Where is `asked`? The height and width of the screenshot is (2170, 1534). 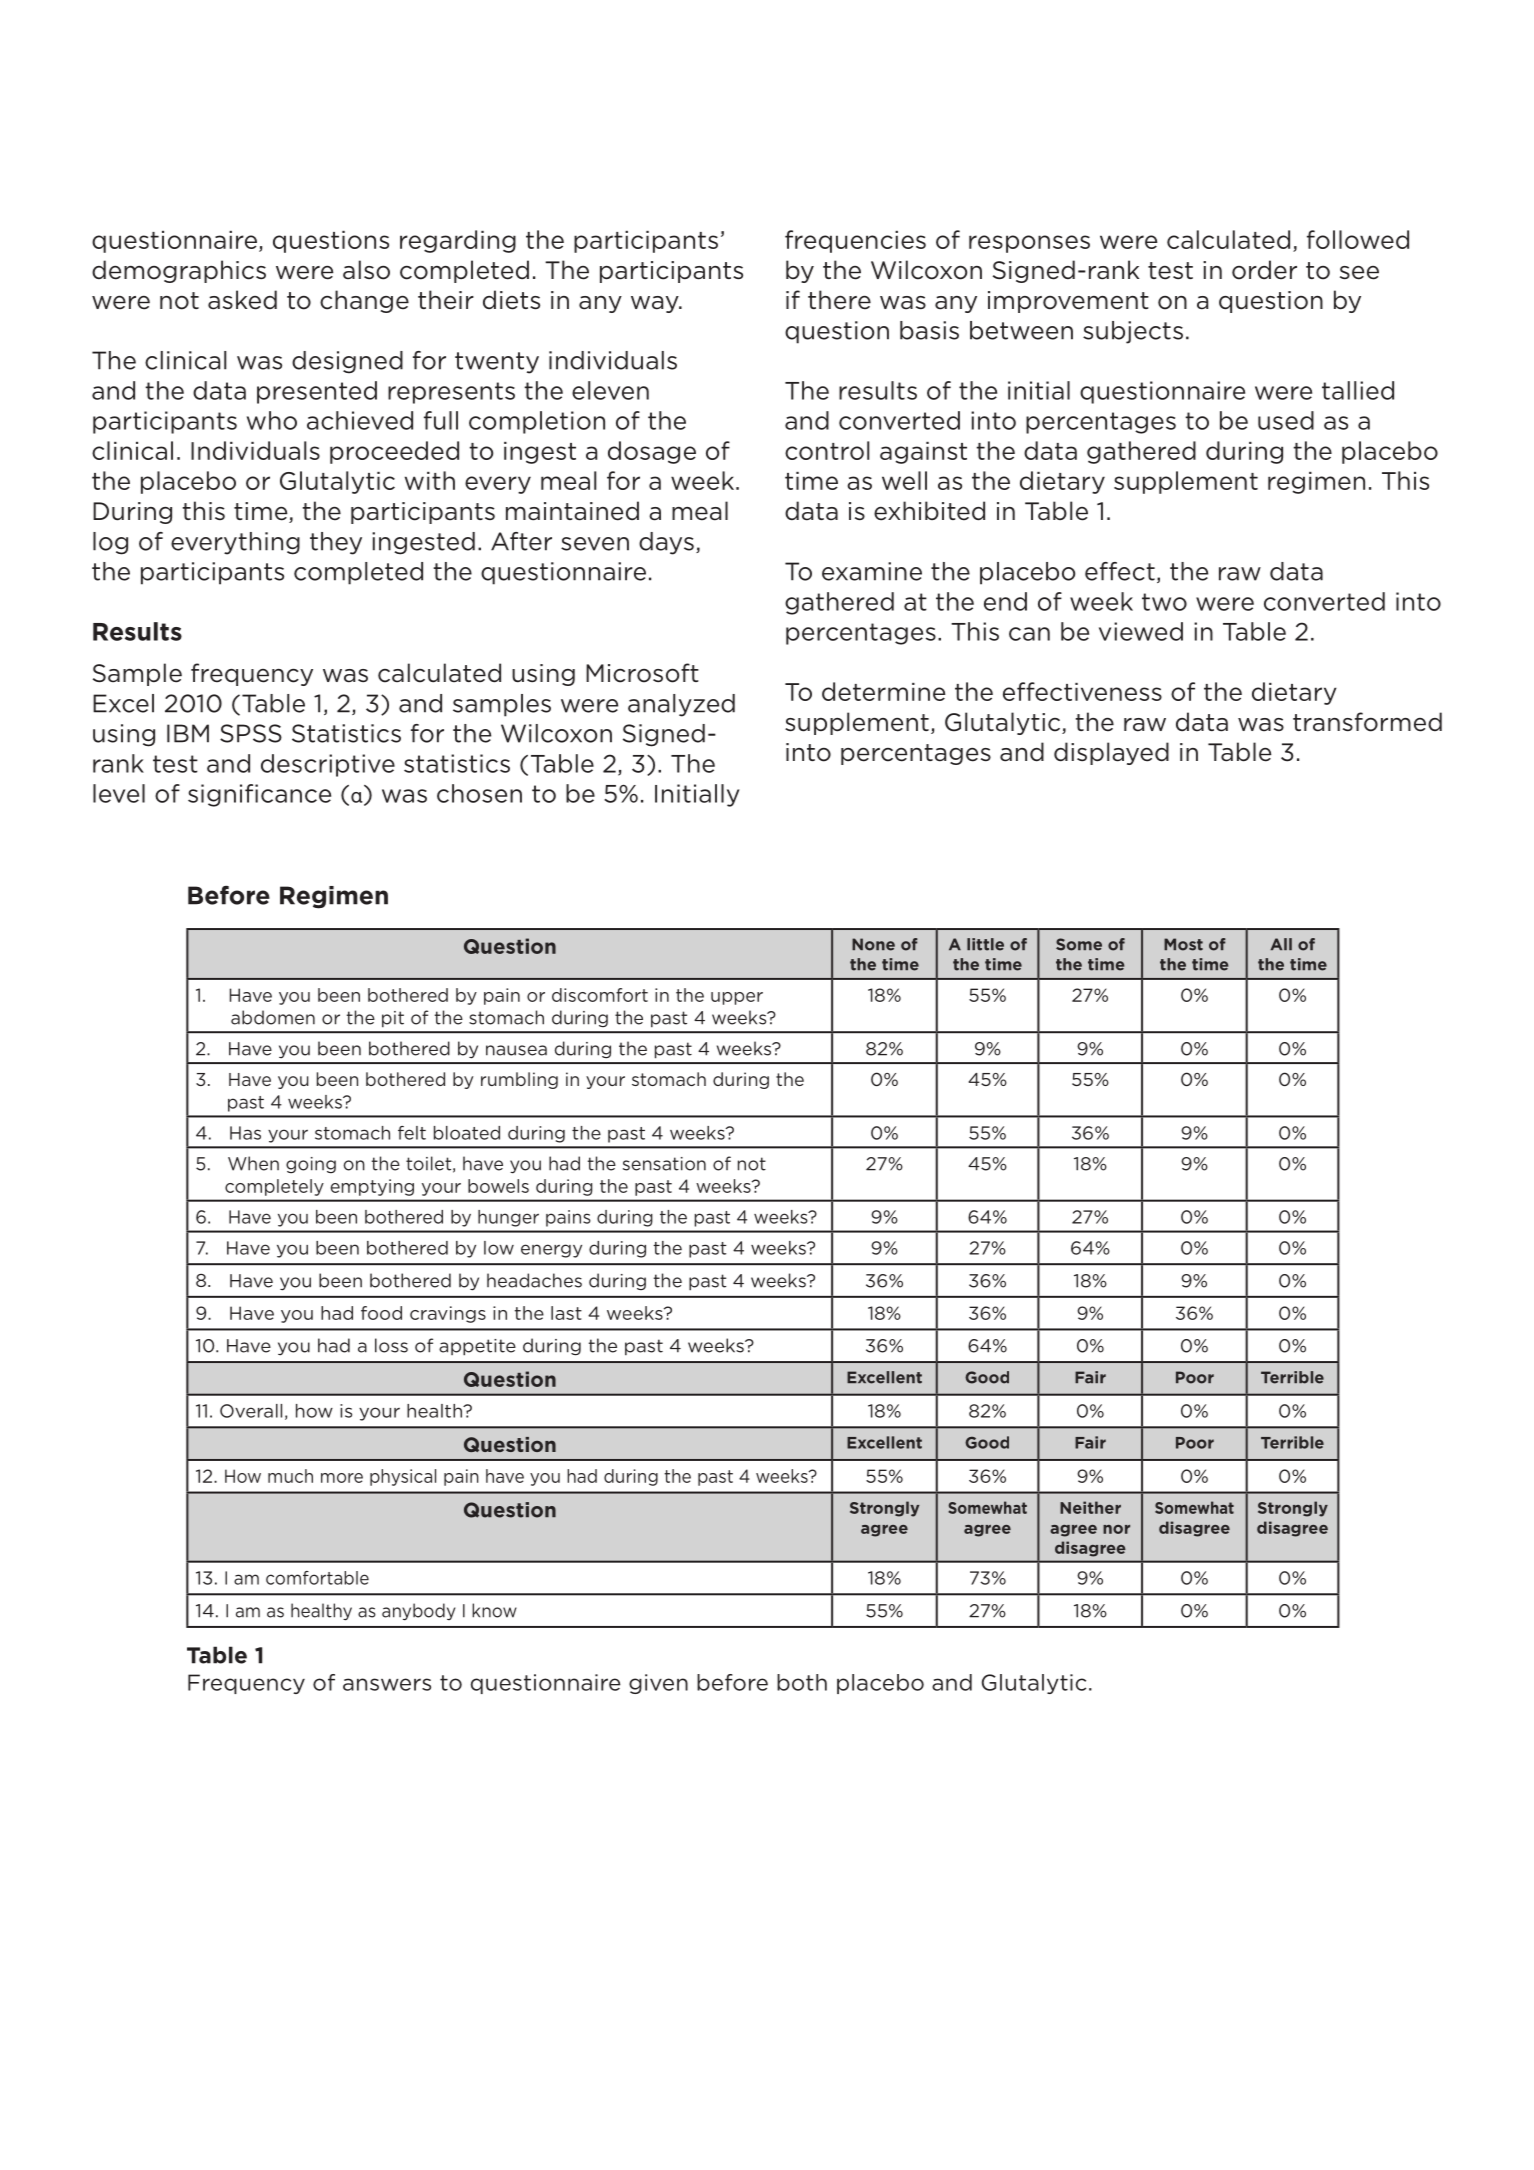
asked is located at coordinates (242, 300).
